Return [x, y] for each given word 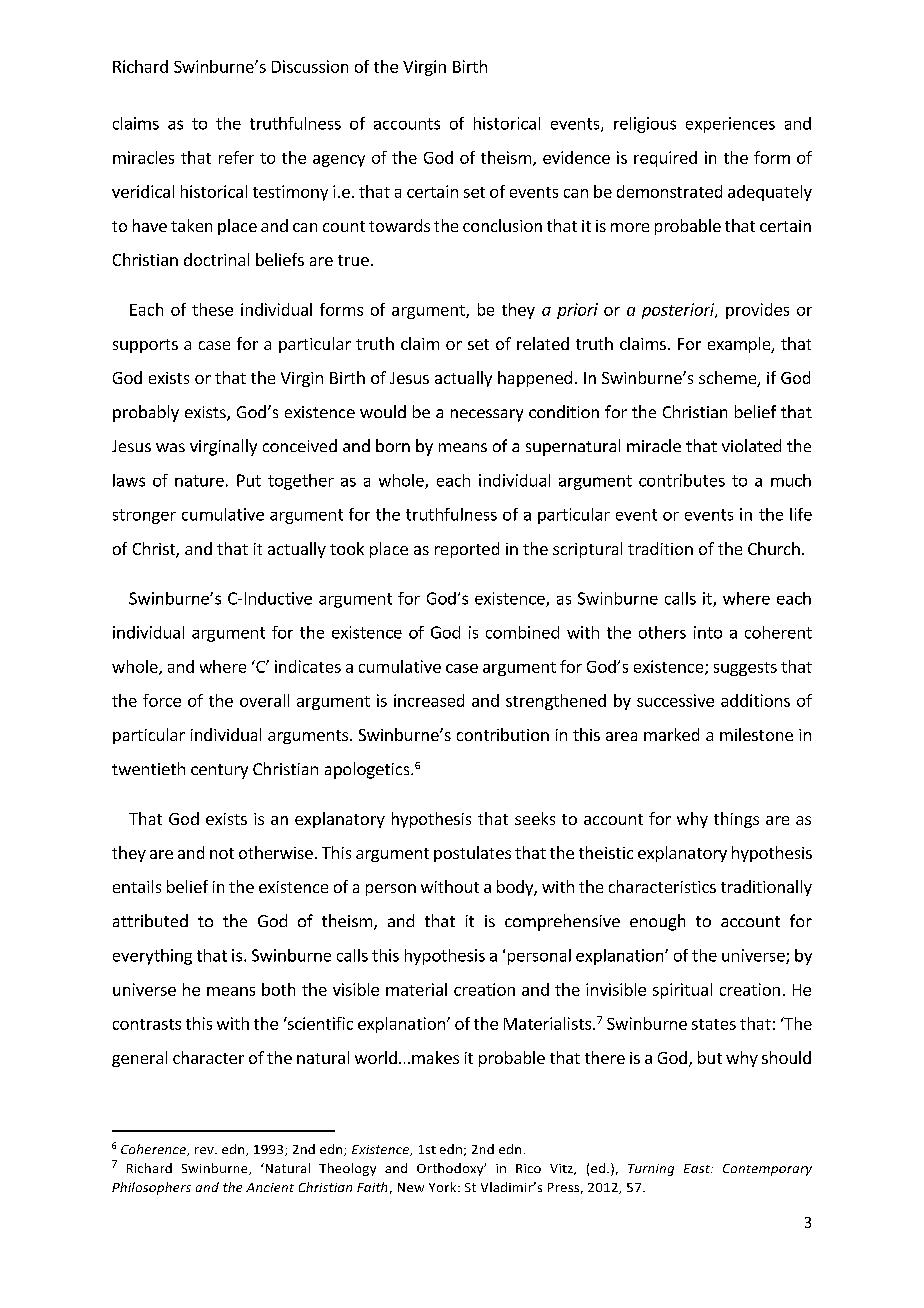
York [444, 1187]
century [219, 771]
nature [199, 481]
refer [236, 157]
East [698, 1168]
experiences [730, 125]
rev [205, 1150]
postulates [472, 854]
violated [751, 445]
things [736, 820]
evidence [576, 157]
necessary [487, 415]
